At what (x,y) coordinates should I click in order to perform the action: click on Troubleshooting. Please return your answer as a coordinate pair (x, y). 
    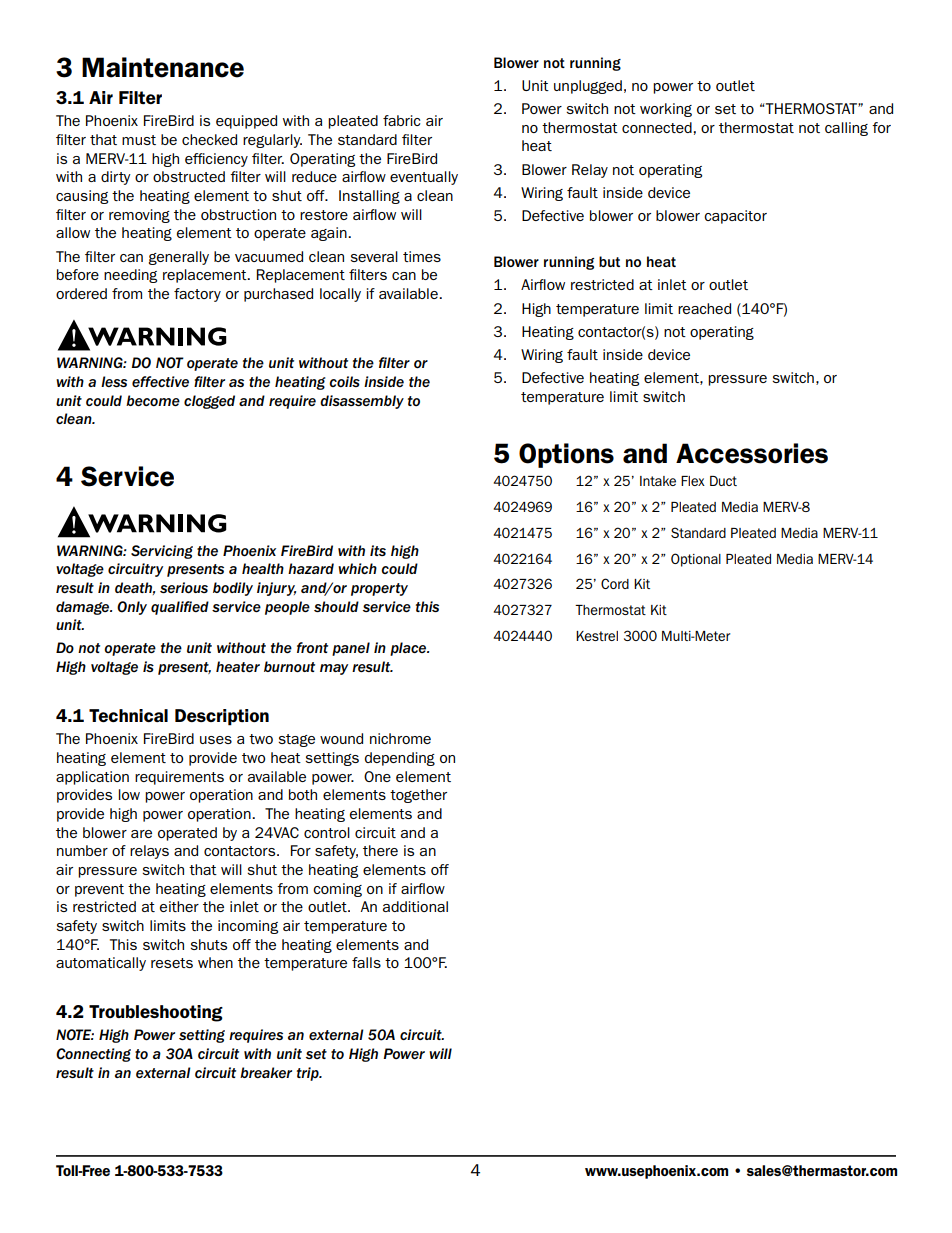
    Looking at the image, I should click on (156, 1013).
